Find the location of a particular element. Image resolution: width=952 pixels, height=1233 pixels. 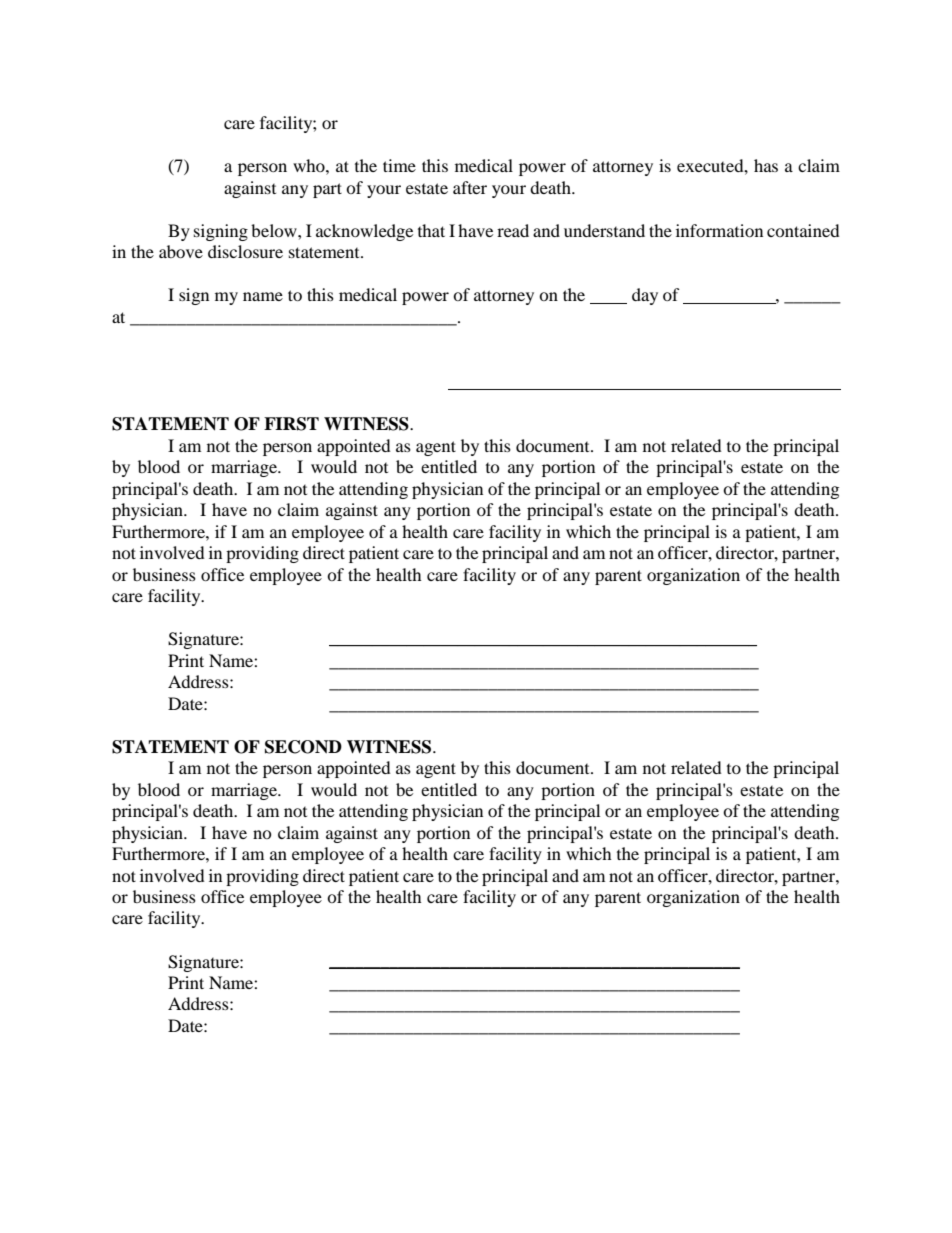

read is located at coordinates (513, 230).
